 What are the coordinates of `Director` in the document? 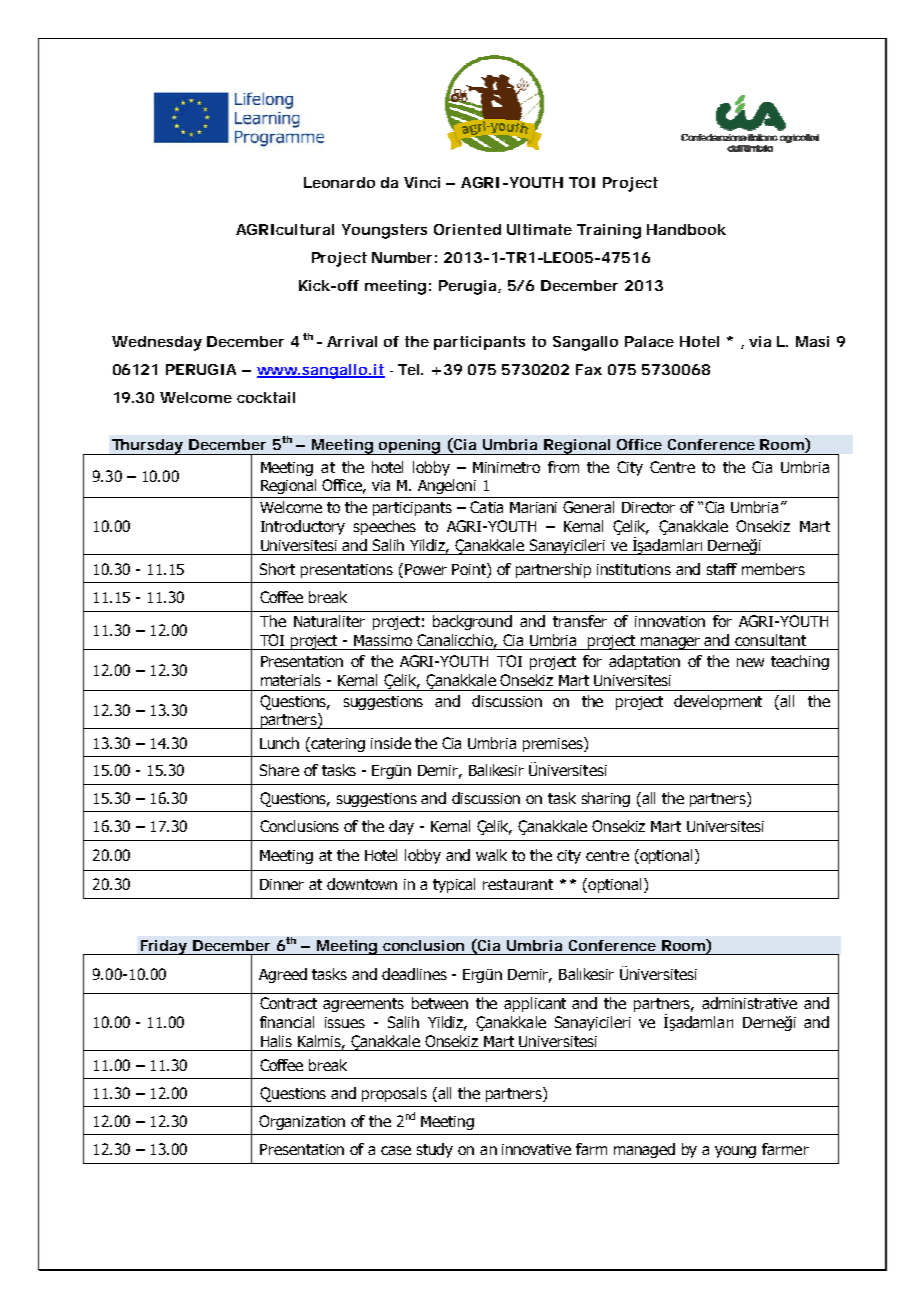 It's located at (648, 507).
